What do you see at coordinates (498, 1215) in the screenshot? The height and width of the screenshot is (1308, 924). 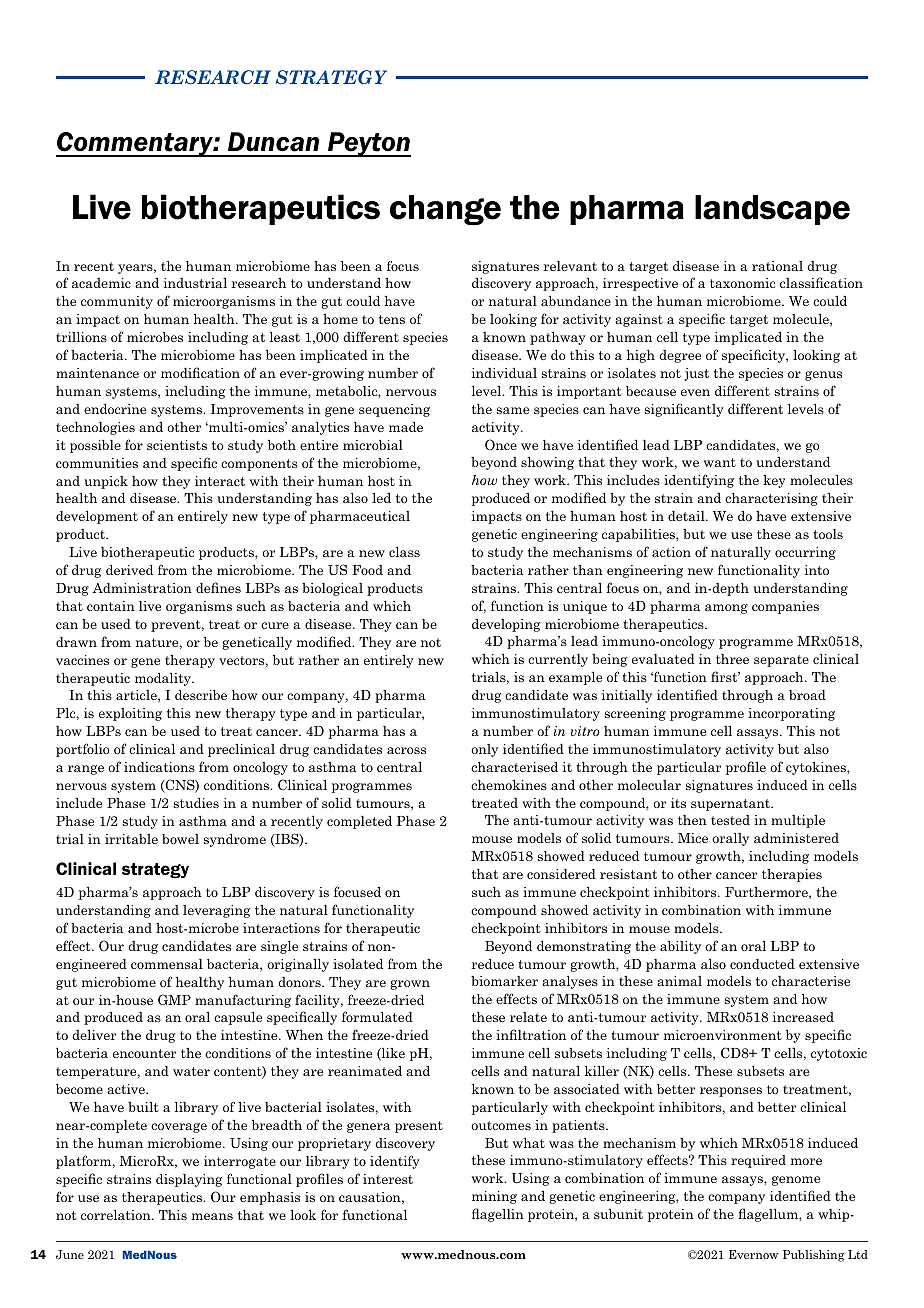 I see `flagellin` at bounding box center [498, 1215].
